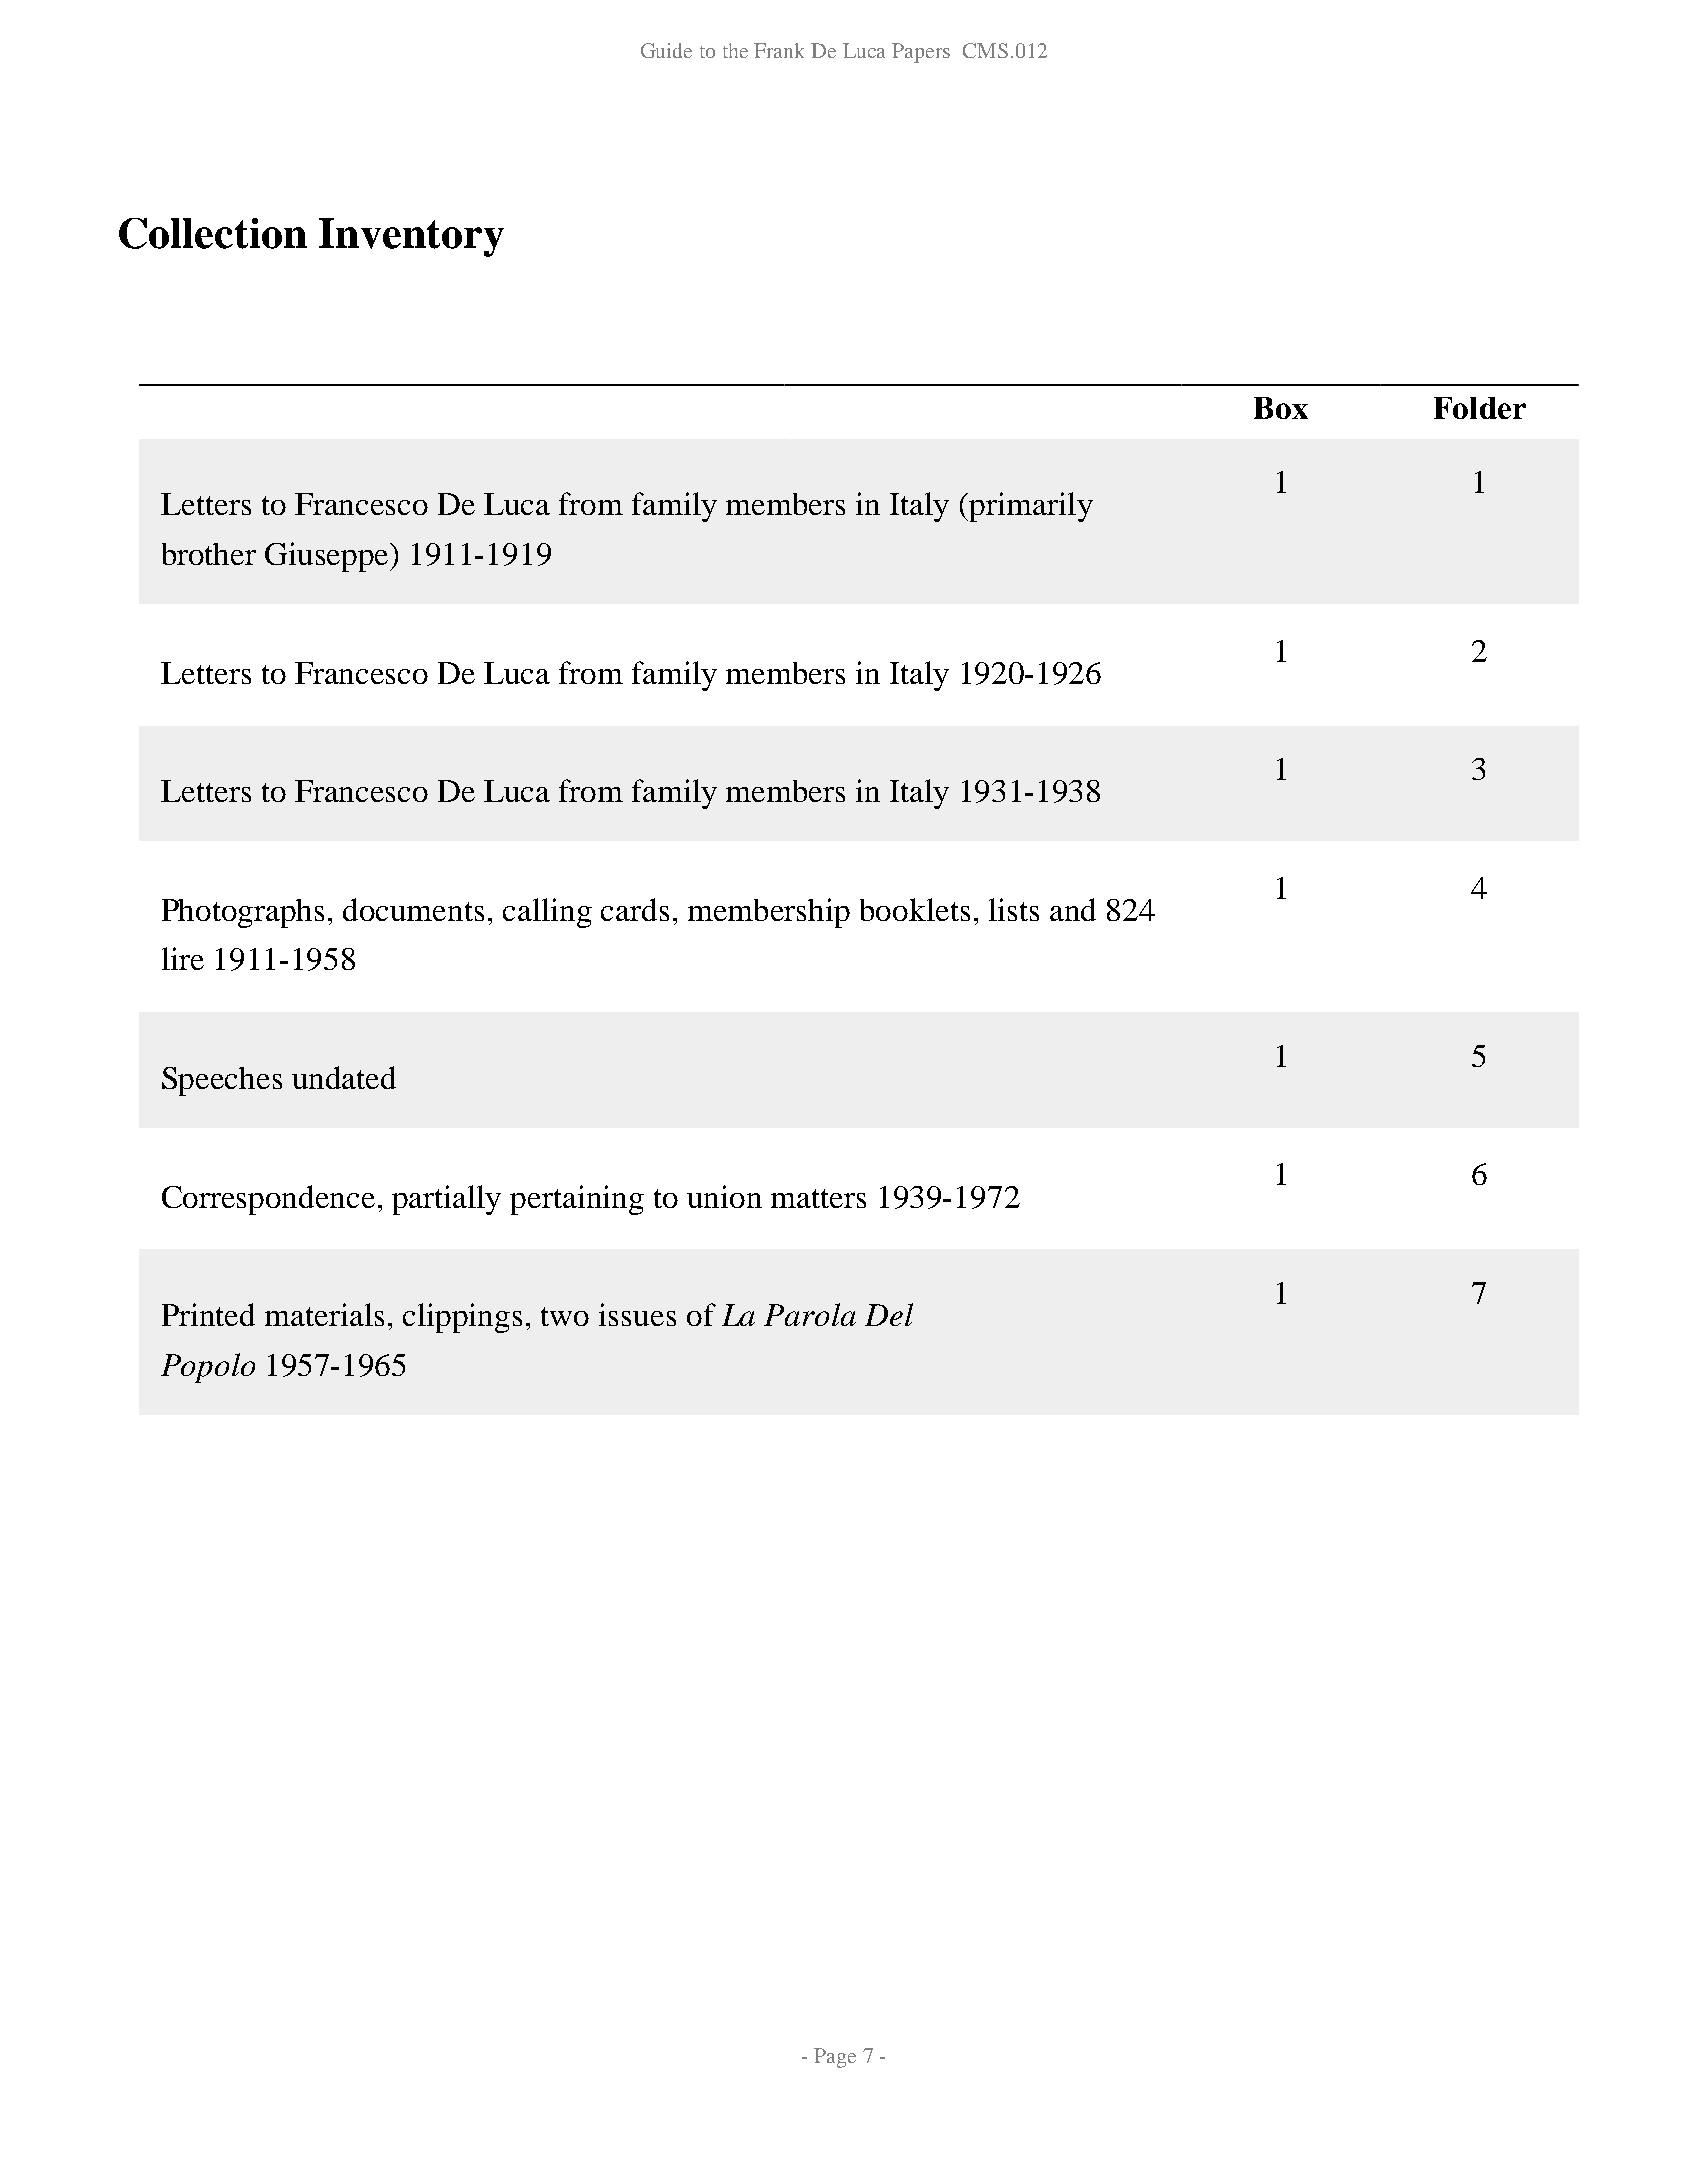  I want to click on documents, so click(413, 909).
